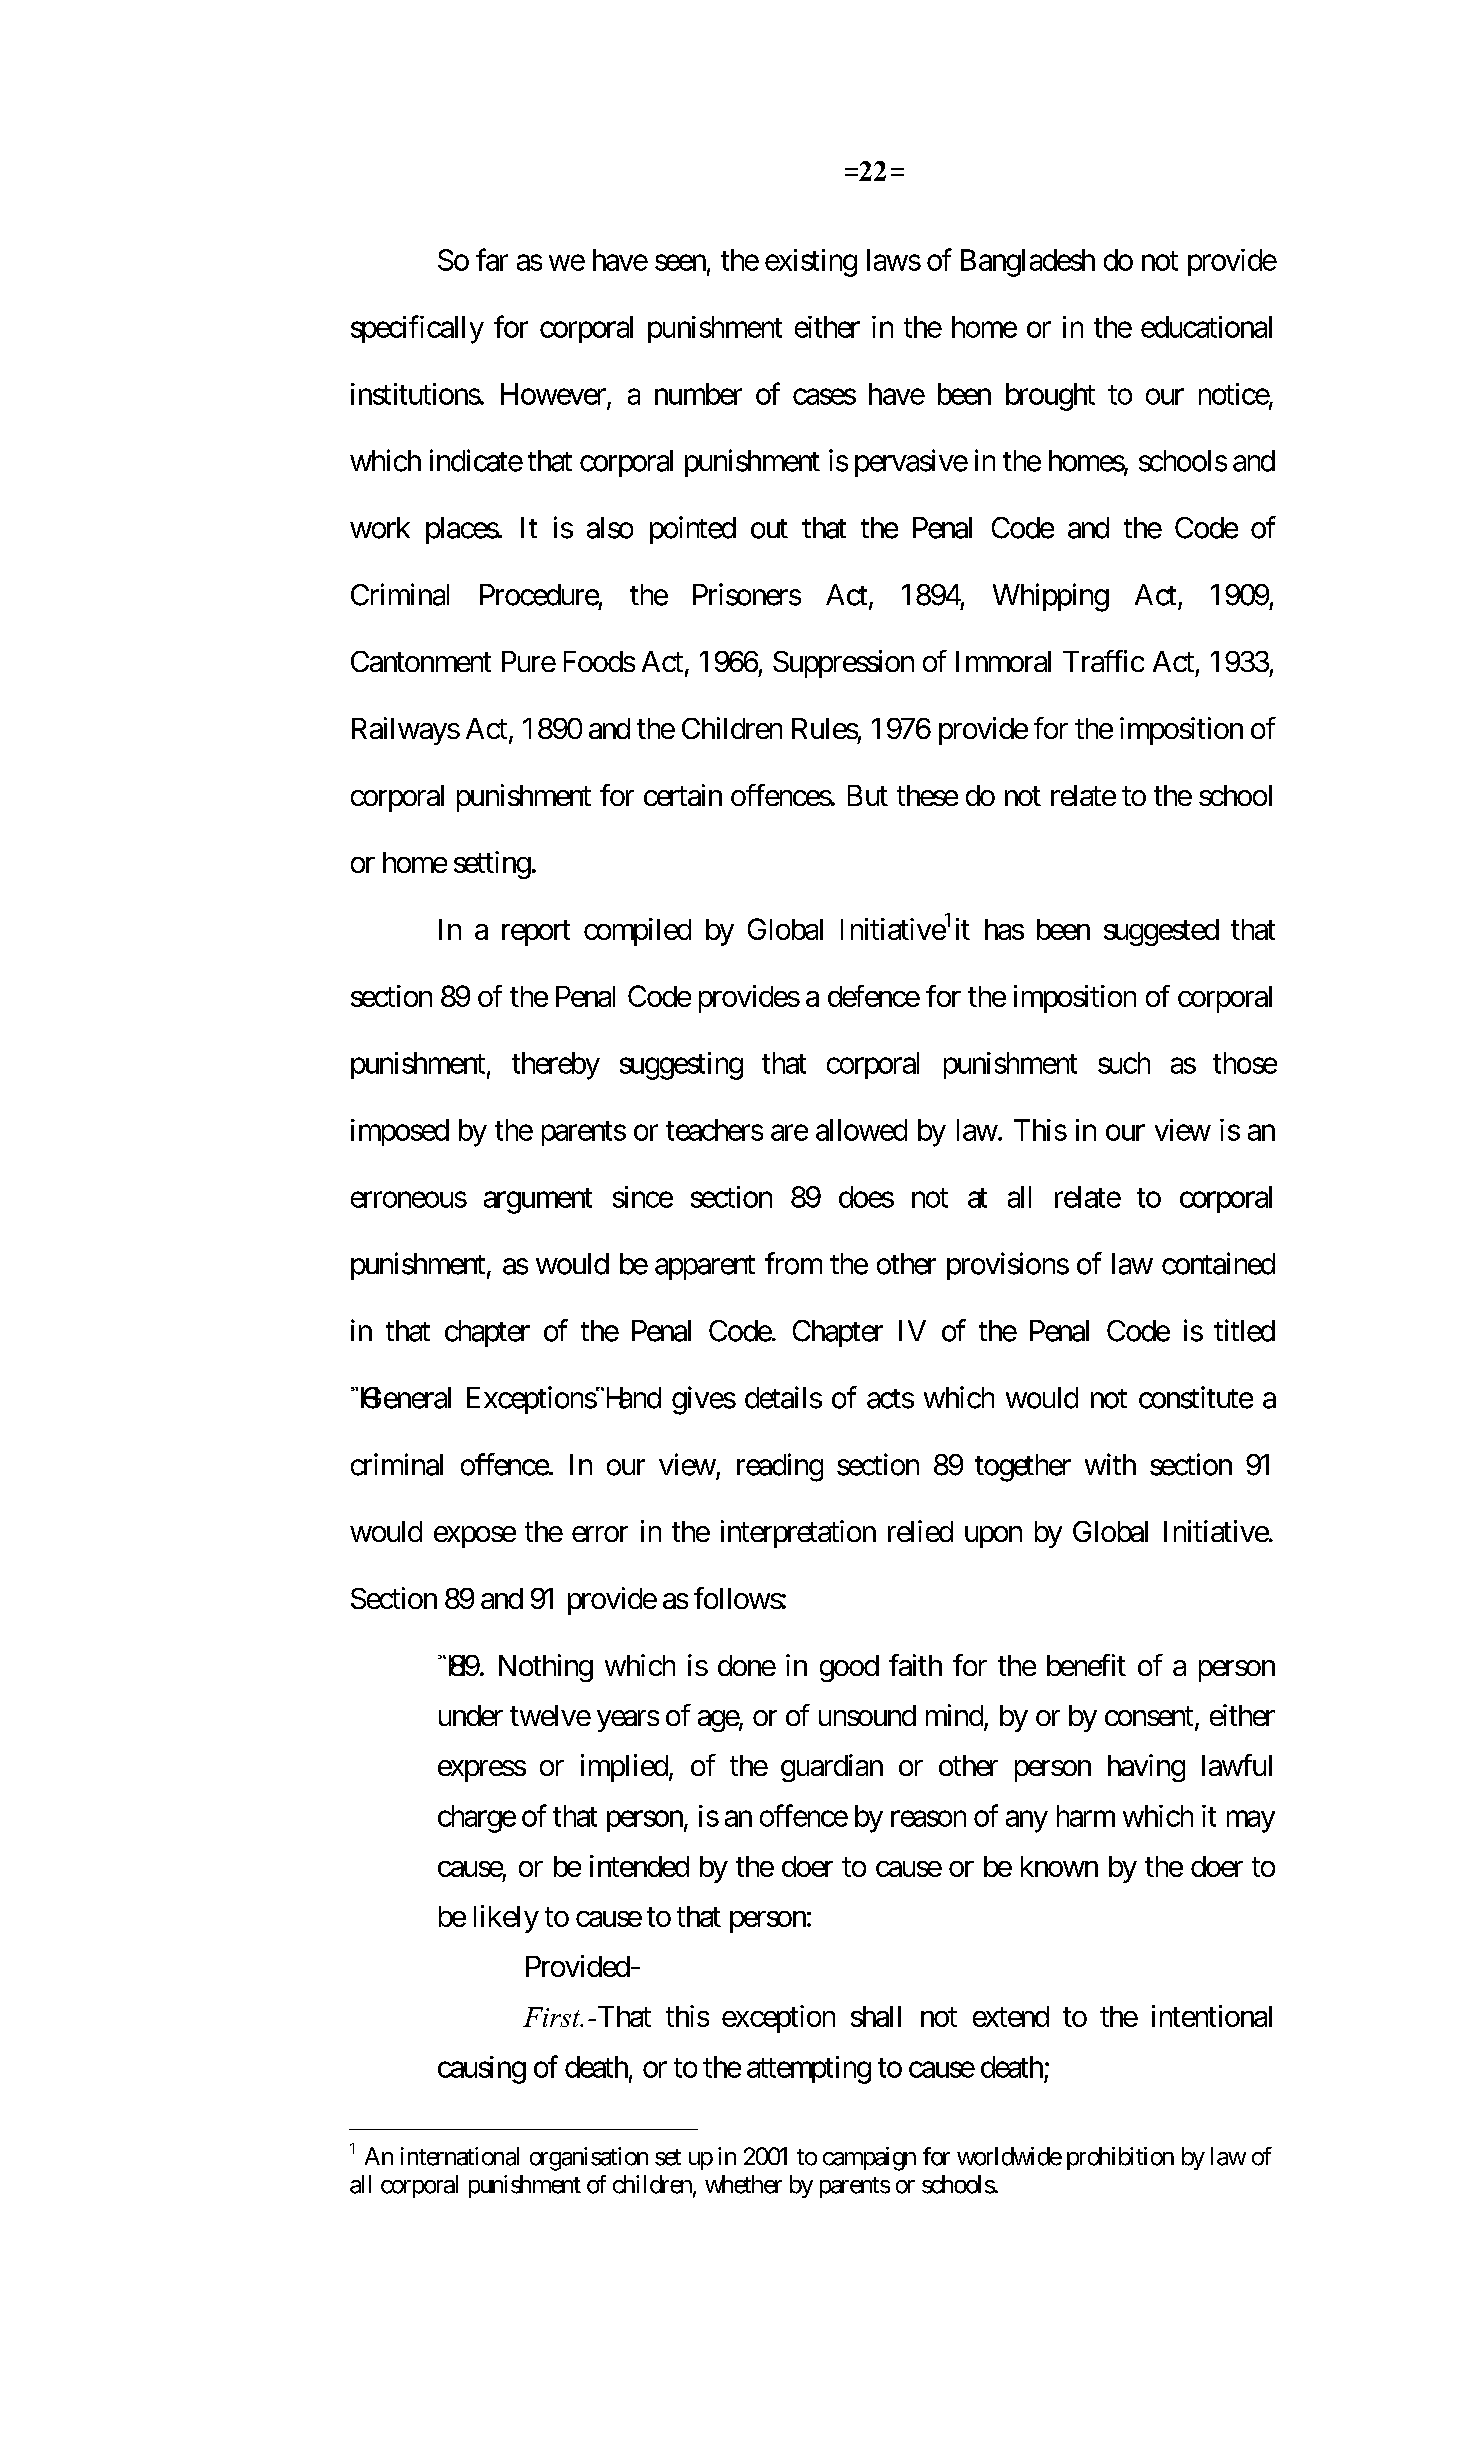 The height and width of the screenshot is (2444, 1484). What do you see at coordinates (1161, 932) in the screenshot?
I see `suggested` at bounding box center [1161, 932].
